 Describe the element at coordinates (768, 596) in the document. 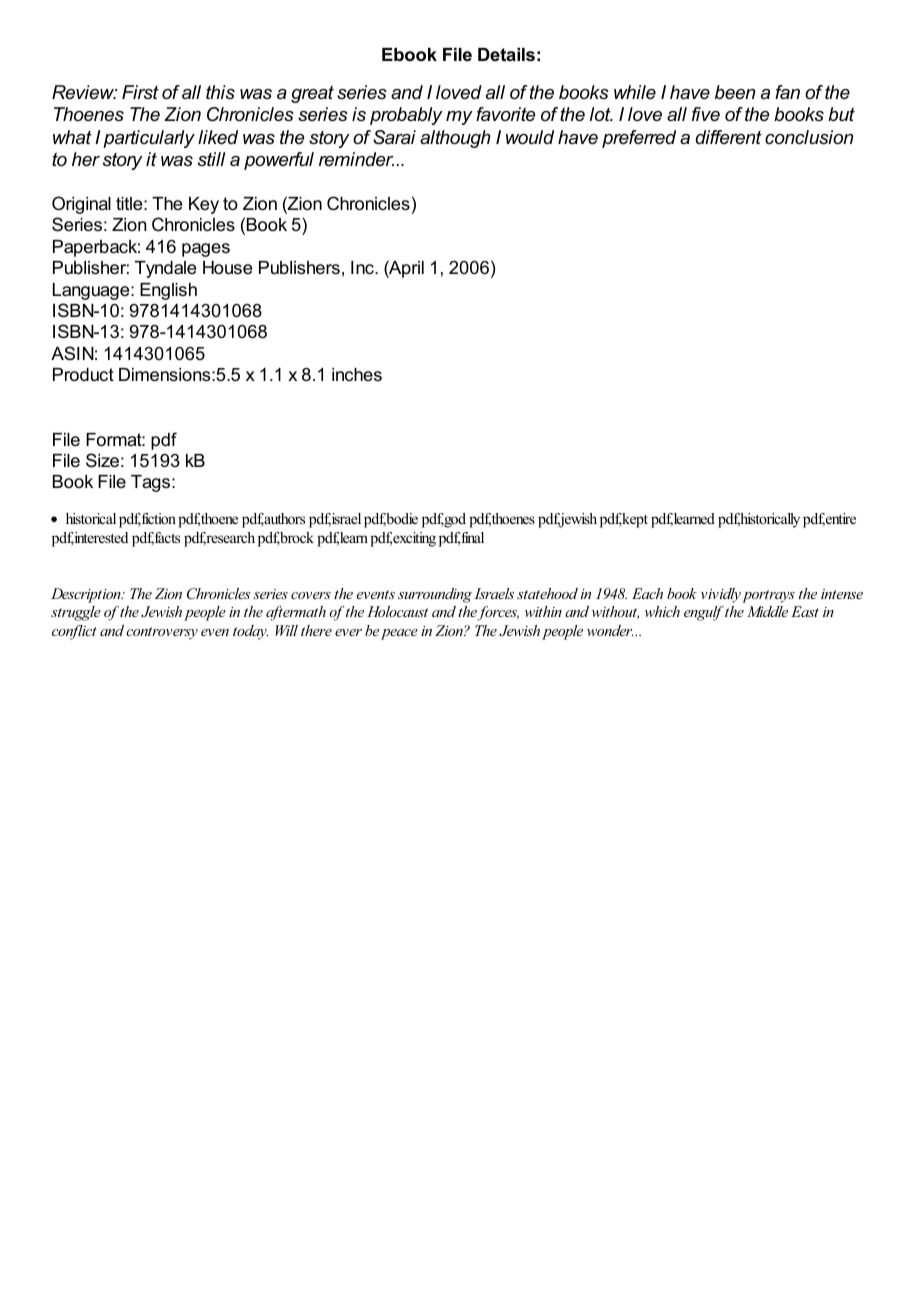

I see `portrays` at that location.
